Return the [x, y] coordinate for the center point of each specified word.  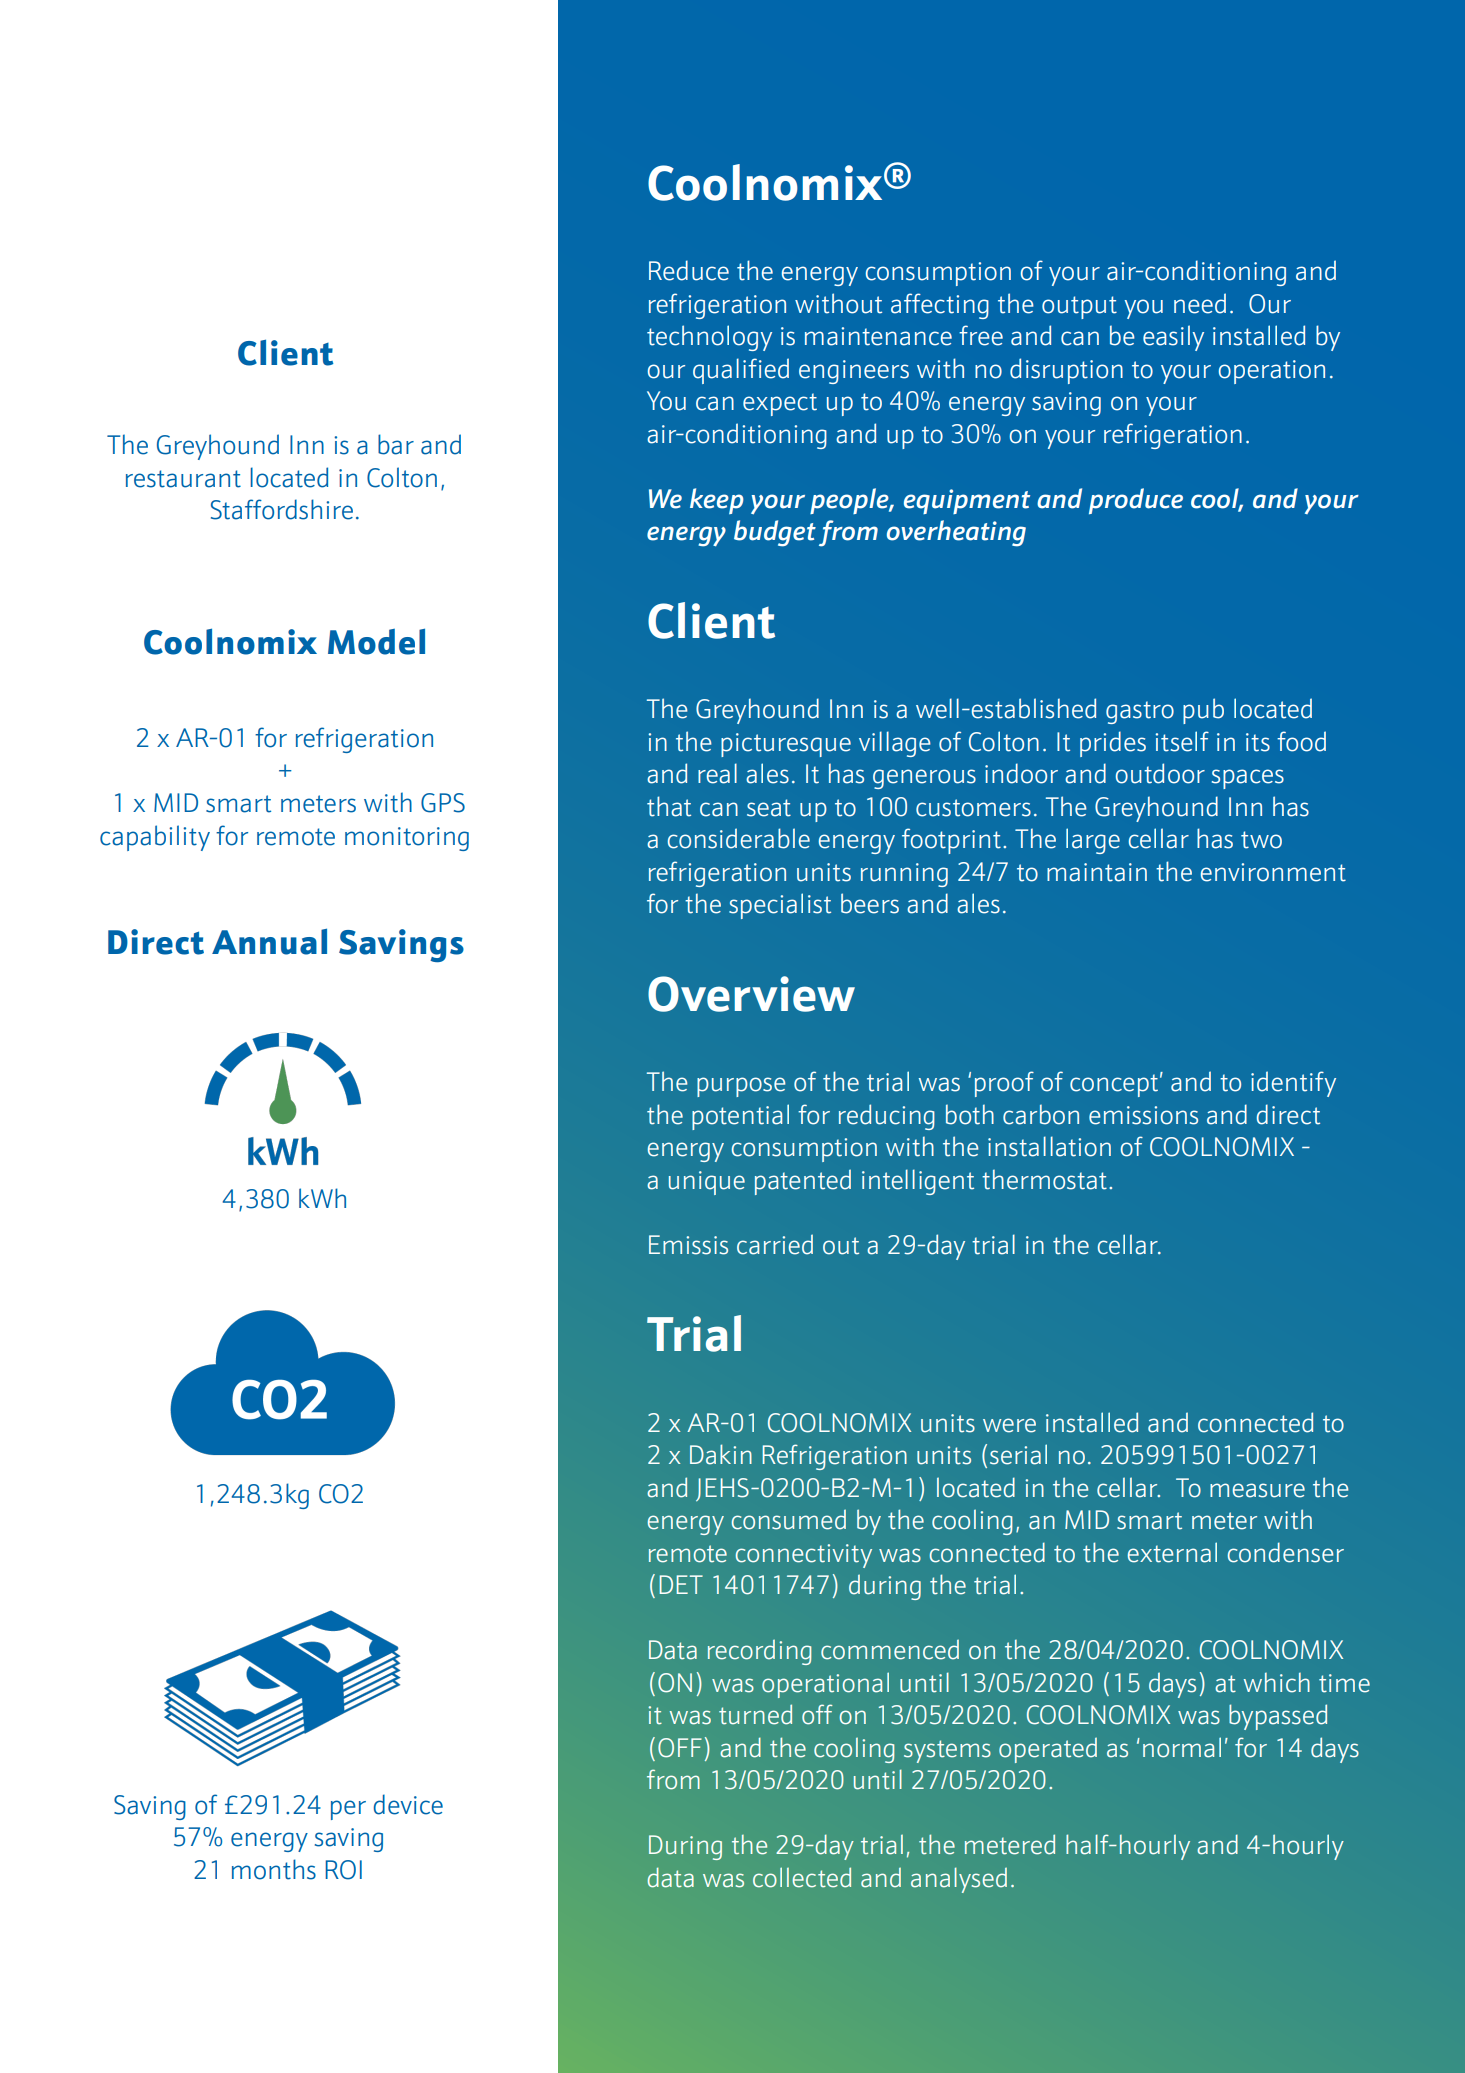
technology [709, 338]
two [1261, 840]
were [1009, 1425]
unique [707, 1183]
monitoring [407, 839]
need [1200, 303]
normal [1182, 1747]
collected [802, 1877]
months [274, 1869]
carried [775, 1244]
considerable [739, 838]
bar [396, 444]
